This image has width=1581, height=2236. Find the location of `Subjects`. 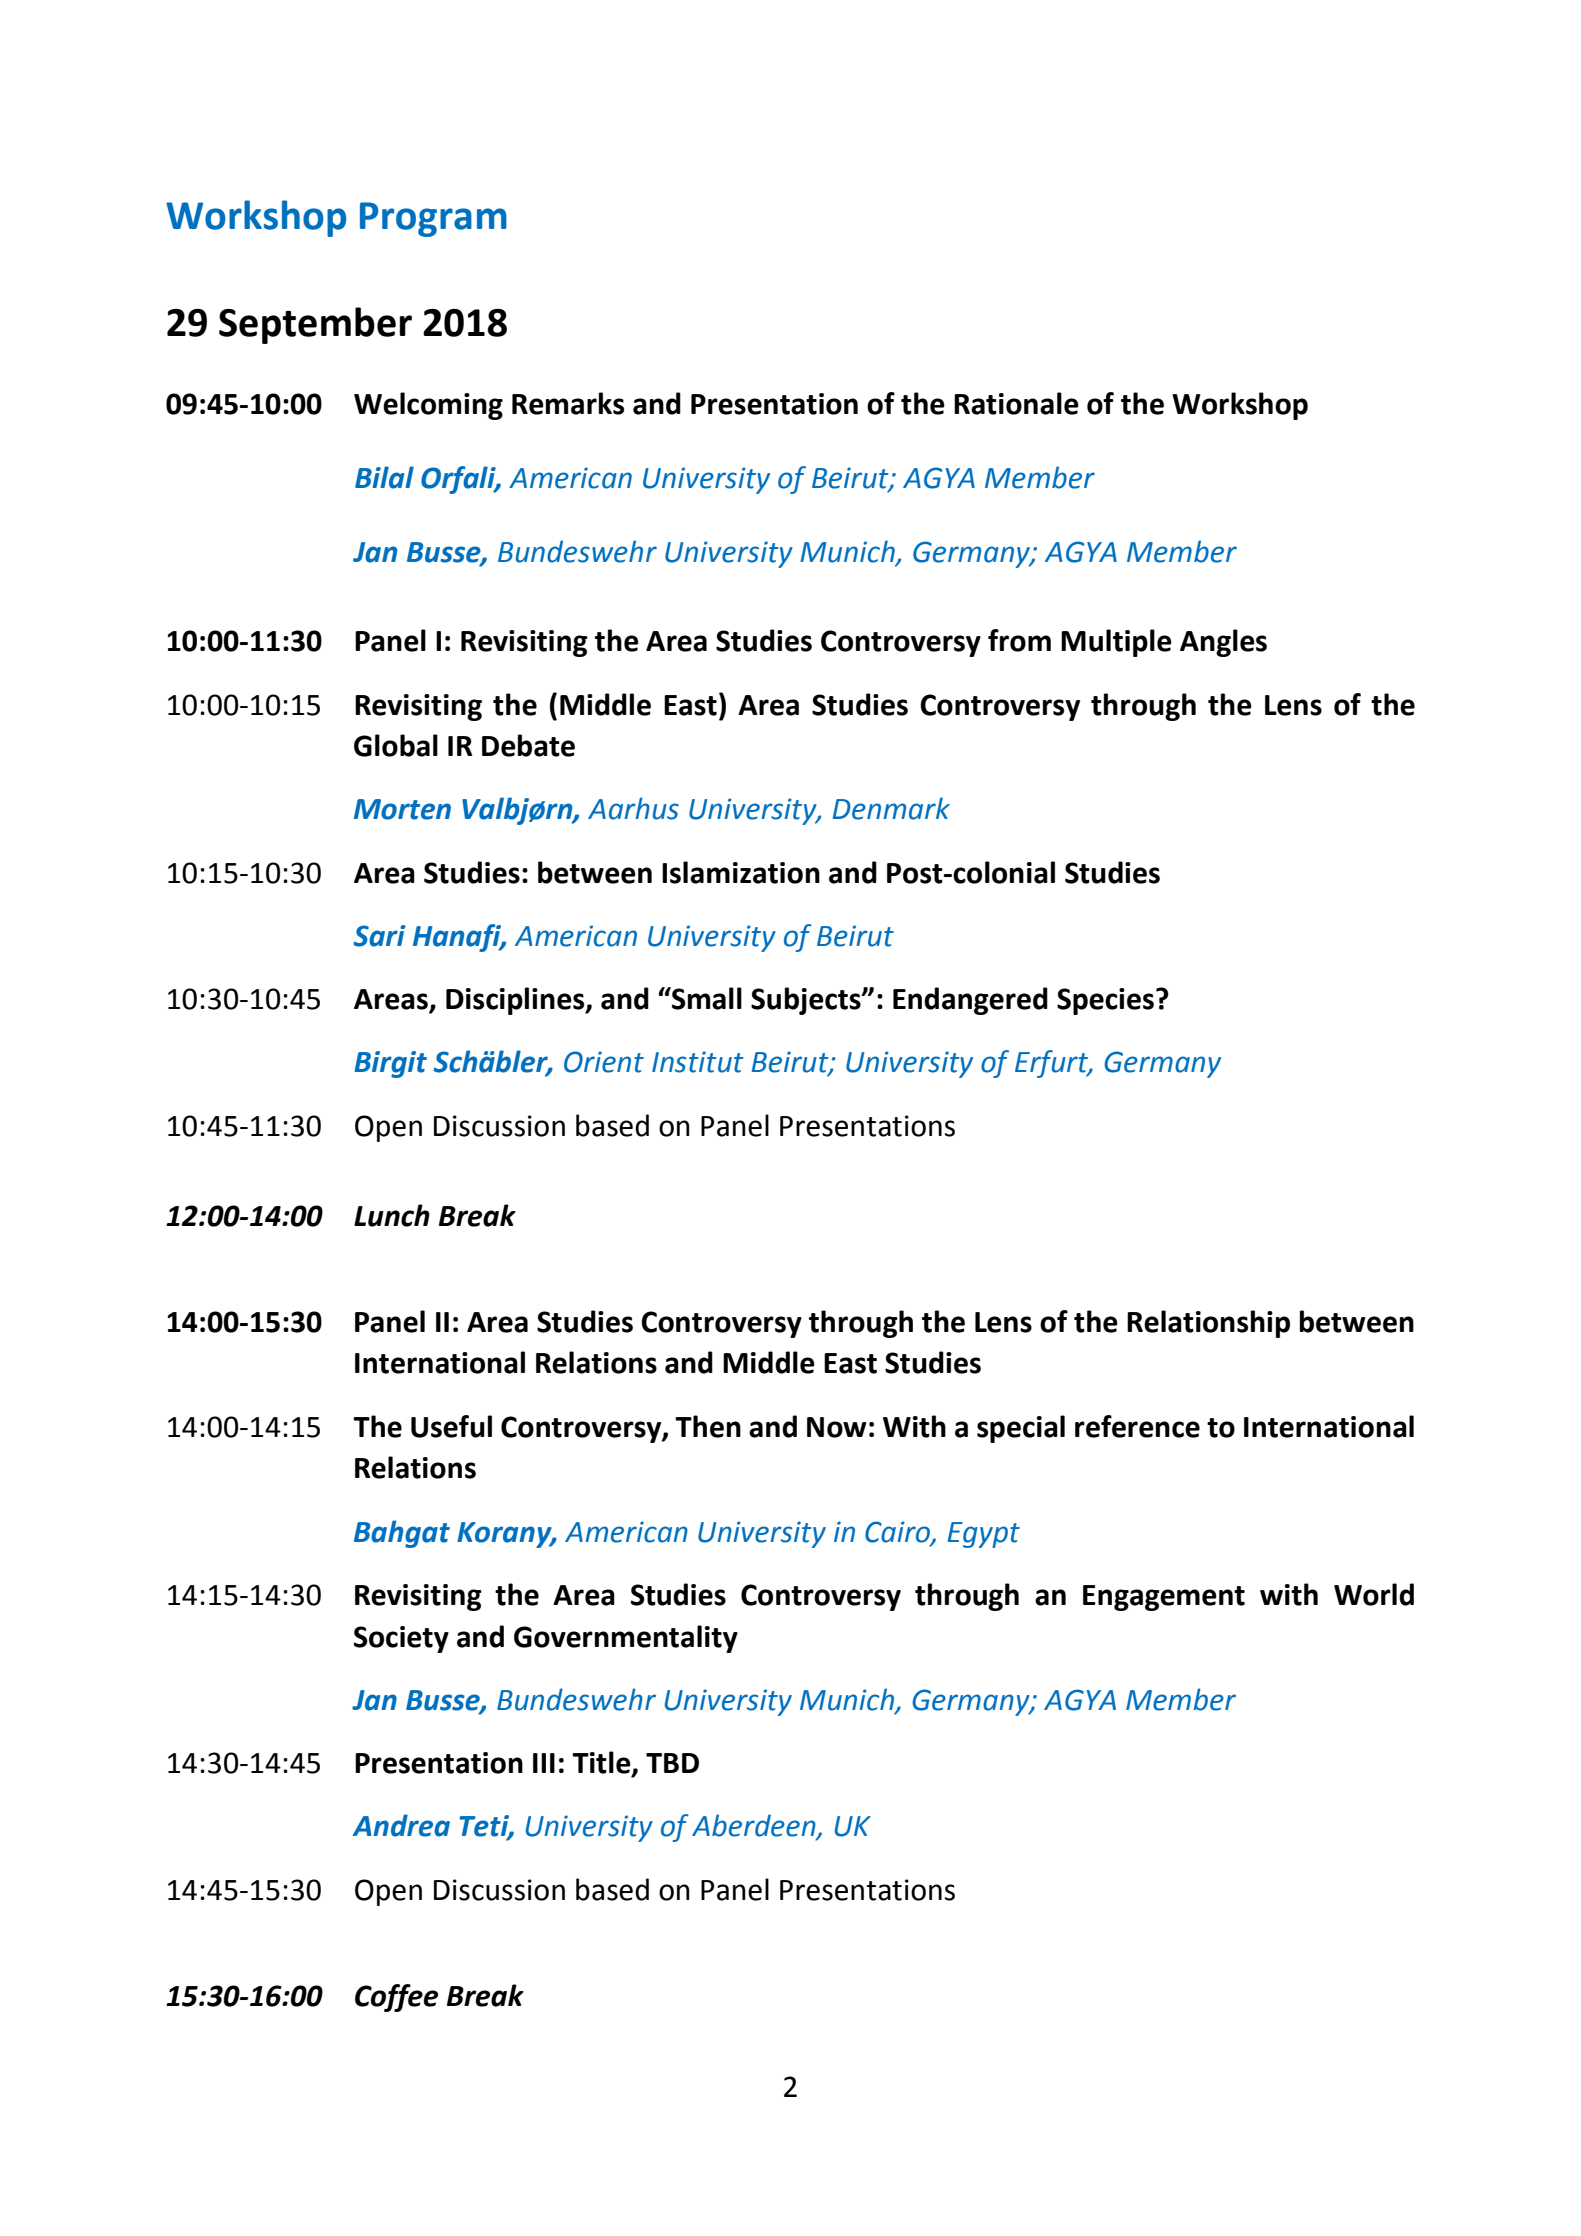

Subjects is located at coordinates (807, 1001).
